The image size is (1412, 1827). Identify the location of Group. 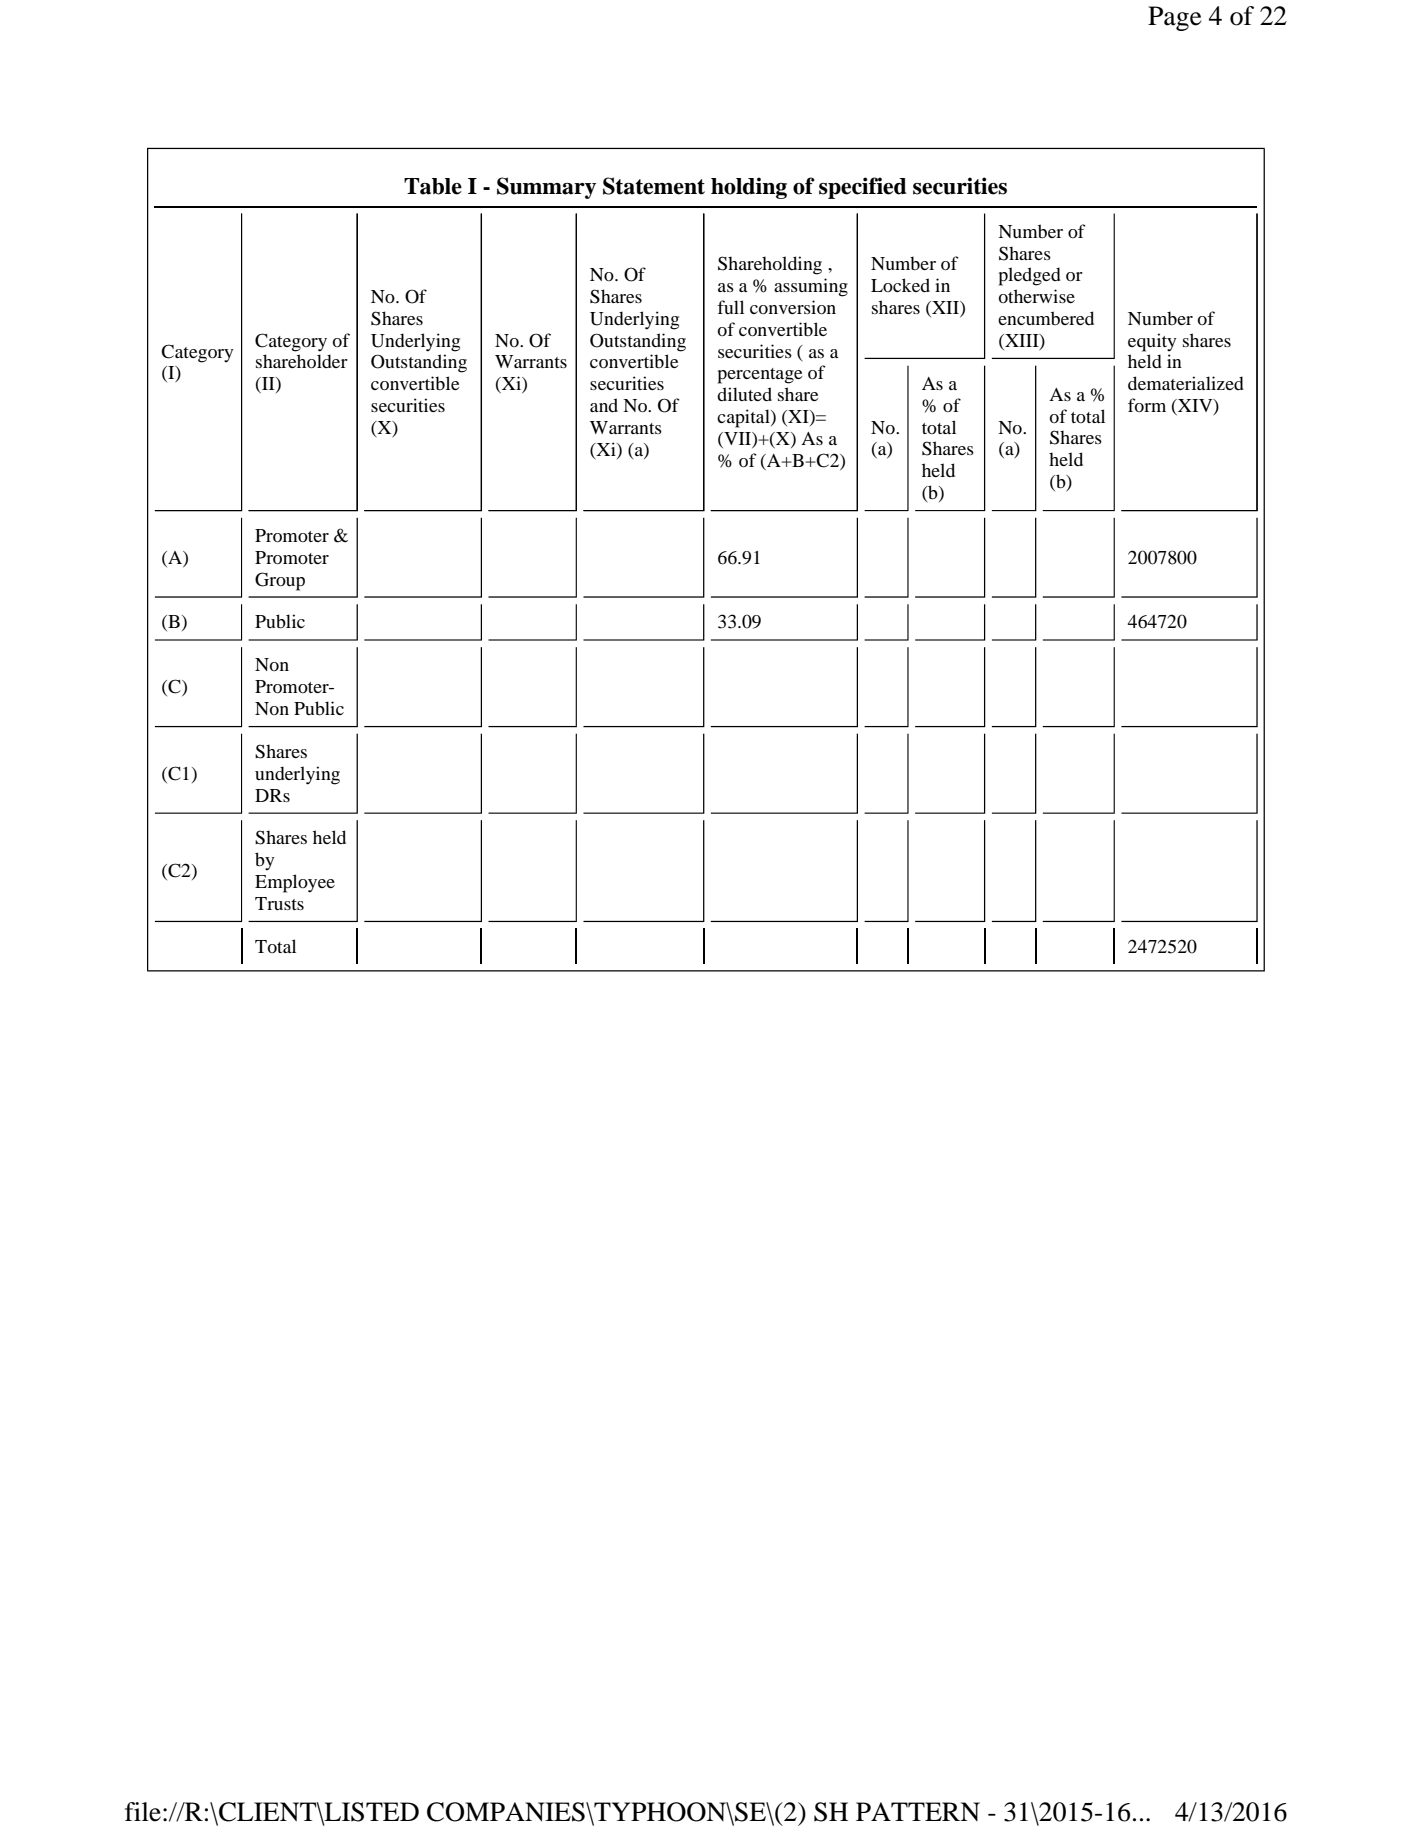
(280, 581).
